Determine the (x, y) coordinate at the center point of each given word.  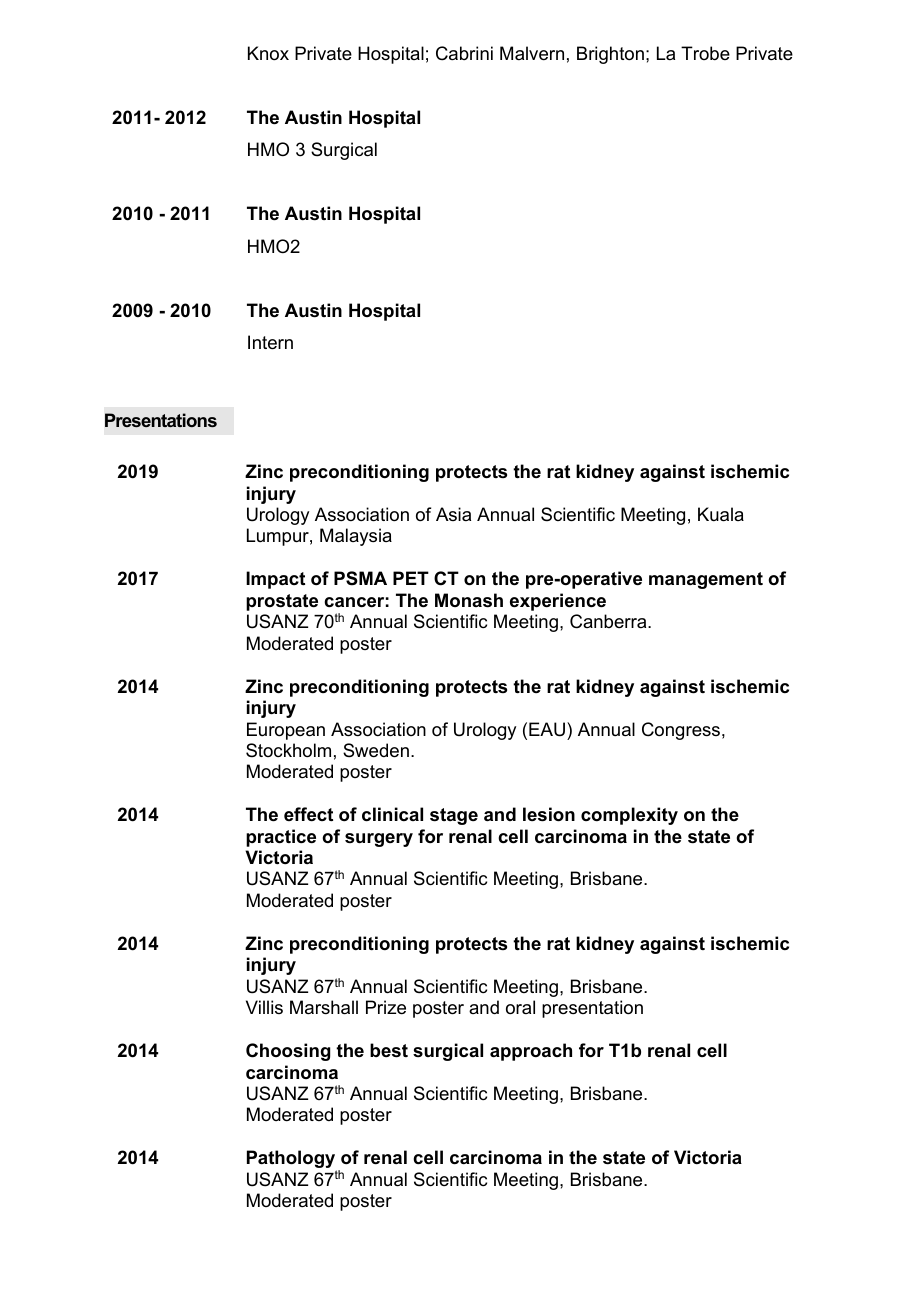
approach (531, 1052)
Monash (469, 600)
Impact (275, 580)
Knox (268, 53)
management (706, 580)
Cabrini (464, 53)
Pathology (292, 1160)
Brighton (610, 55)
